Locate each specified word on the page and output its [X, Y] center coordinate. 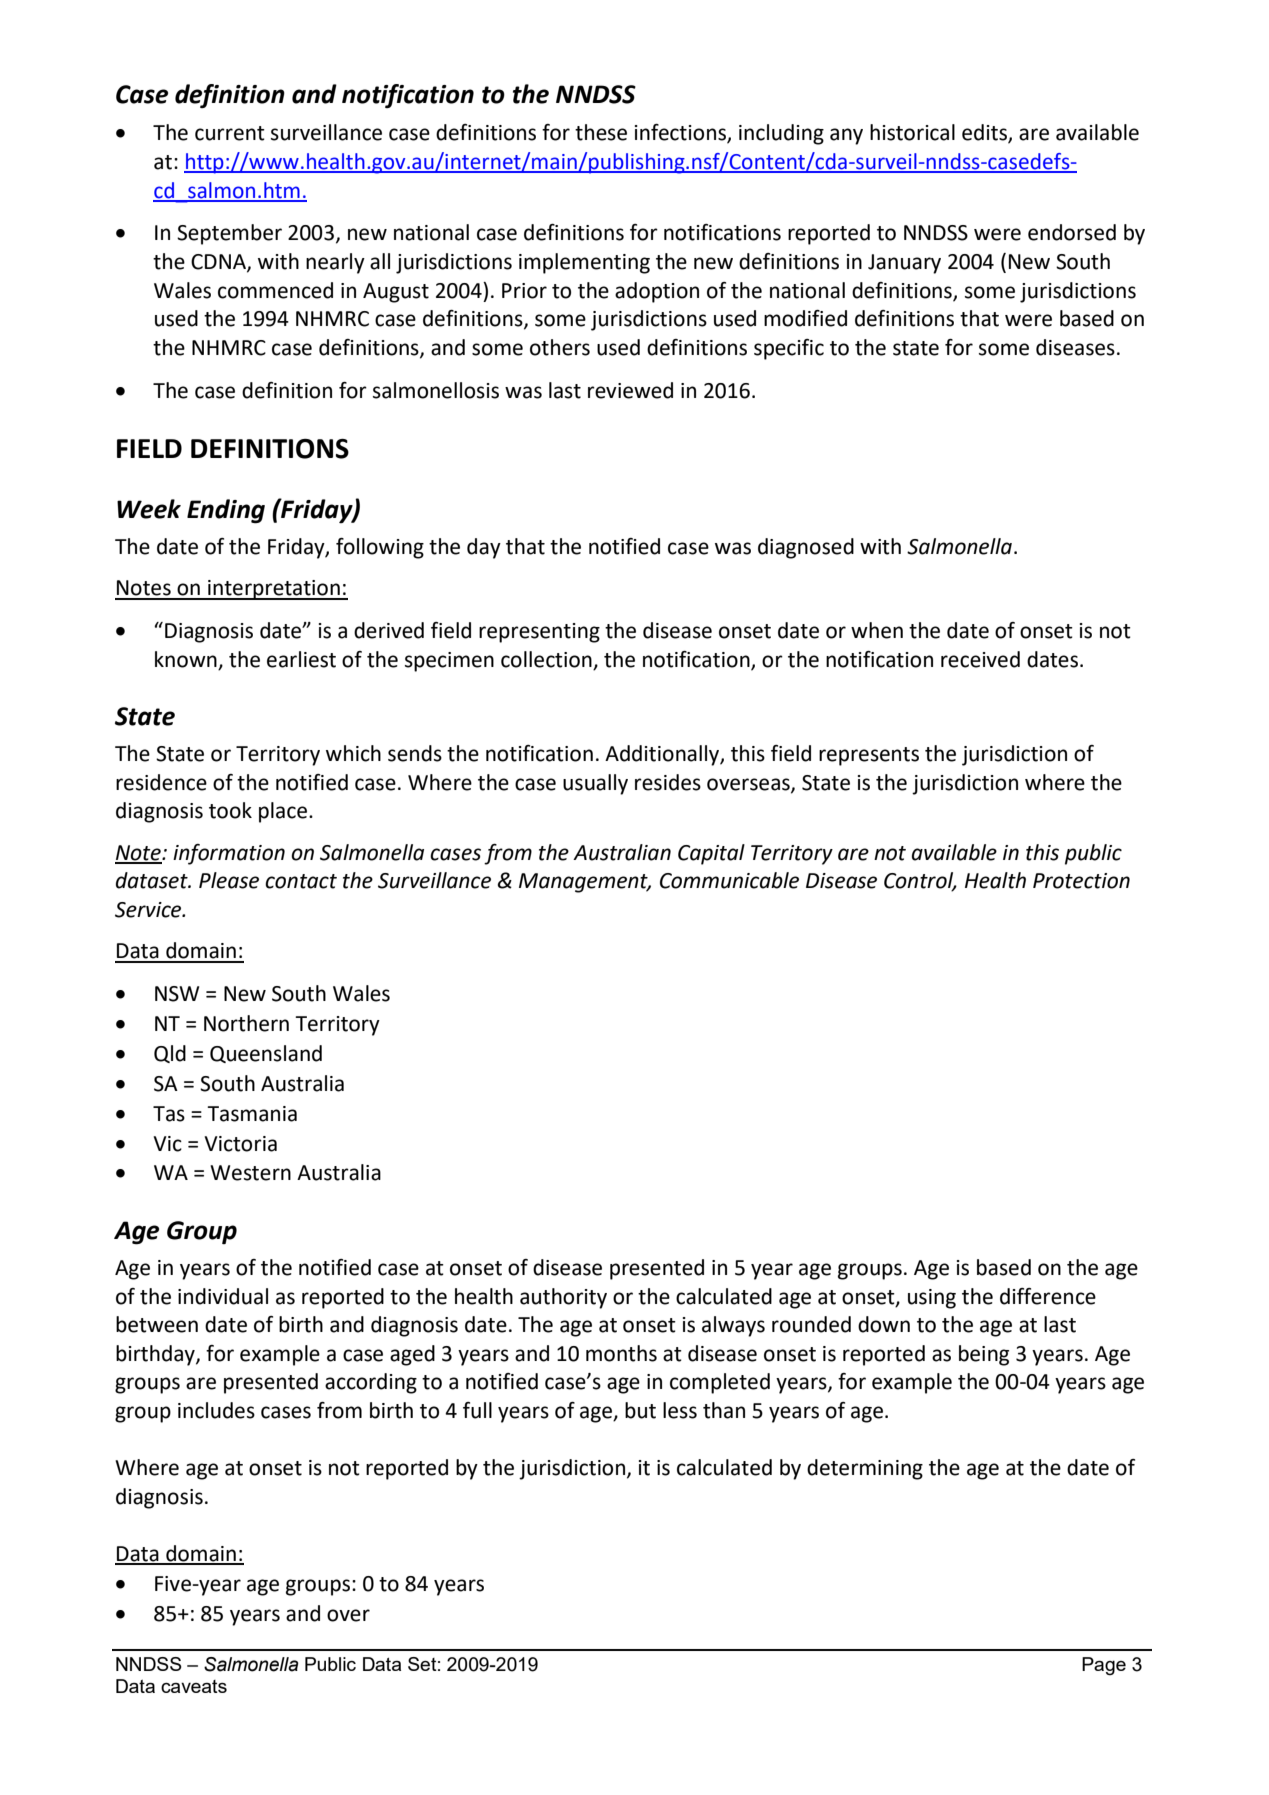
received [980, 659]
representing [539, 633]
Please [229, 880]
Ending [226, 511]
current [230, 133]
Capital [711, 854]
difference [1048, 1296]
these [601, 132]
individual [223, 1296]
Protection [1081, 881]
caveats [194, 1686]
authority [563, 1298]
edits [985, 133]
